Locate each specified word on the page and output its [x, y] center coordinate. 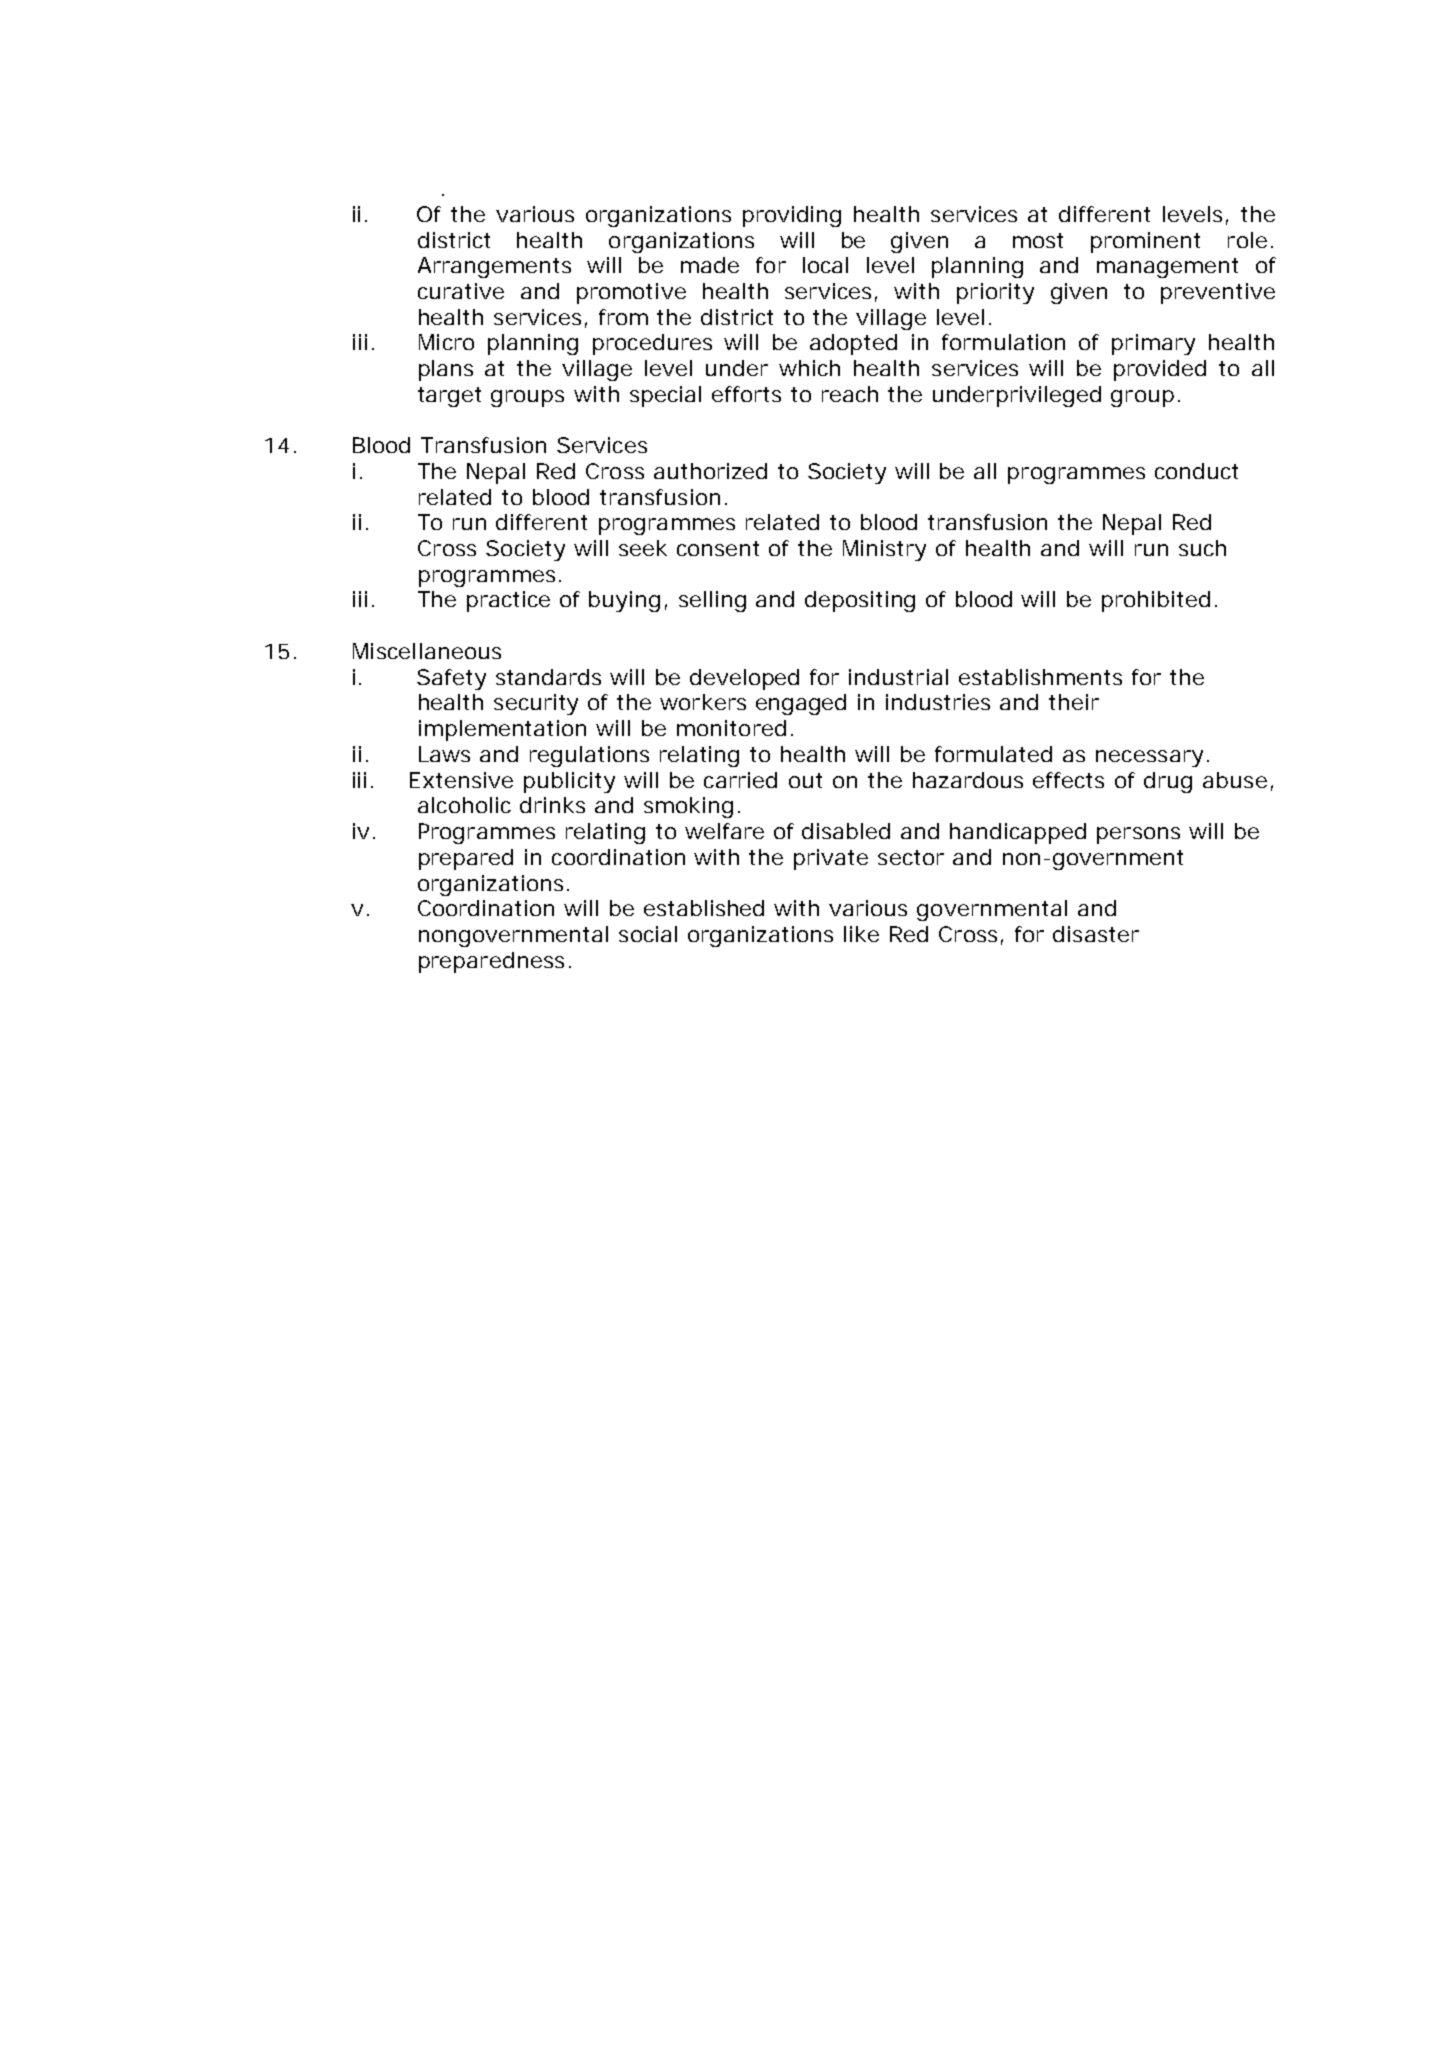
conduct [1196, 471]
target [449, 397]
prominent [1145, 242]
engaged [801, 704]
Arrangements [494, 267]
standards [548, 677]
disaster [1096, 934]
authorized [710, 471]
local [825, 265]
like [861, 934]
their [1074, 702]
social [648, 934]
